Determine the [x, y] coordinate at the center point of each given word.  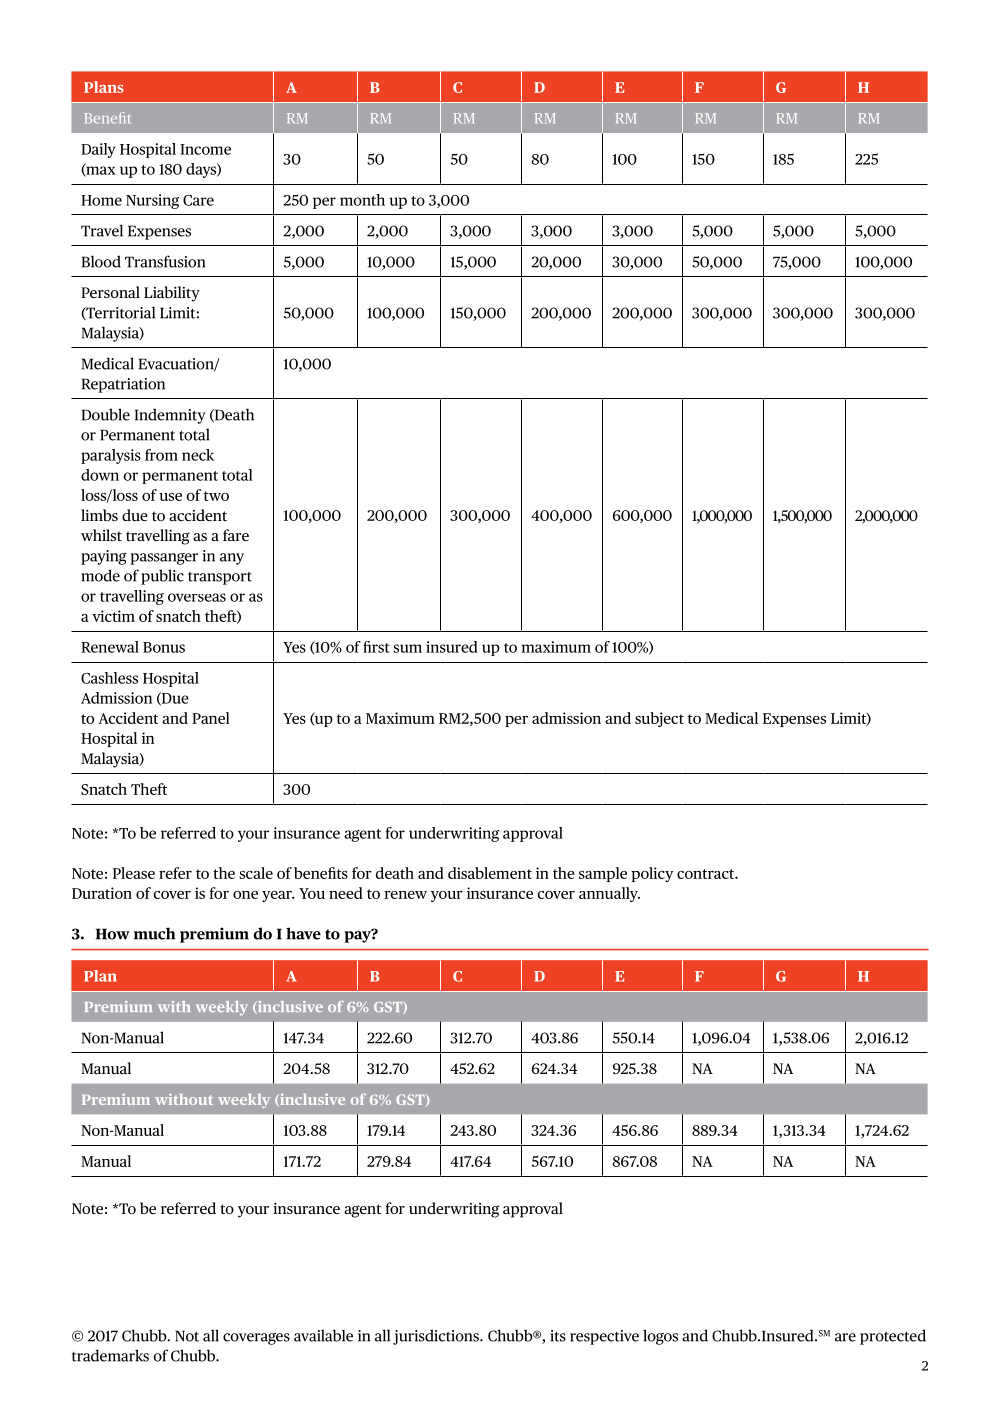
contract [706, 874]
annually [609, 894]
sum [407, 648]
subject [659, 719]
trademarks [110, 1355]
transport [220, 578]
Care [198, 200]
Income [205, 149]
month [362, 200]
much [154, 933]
